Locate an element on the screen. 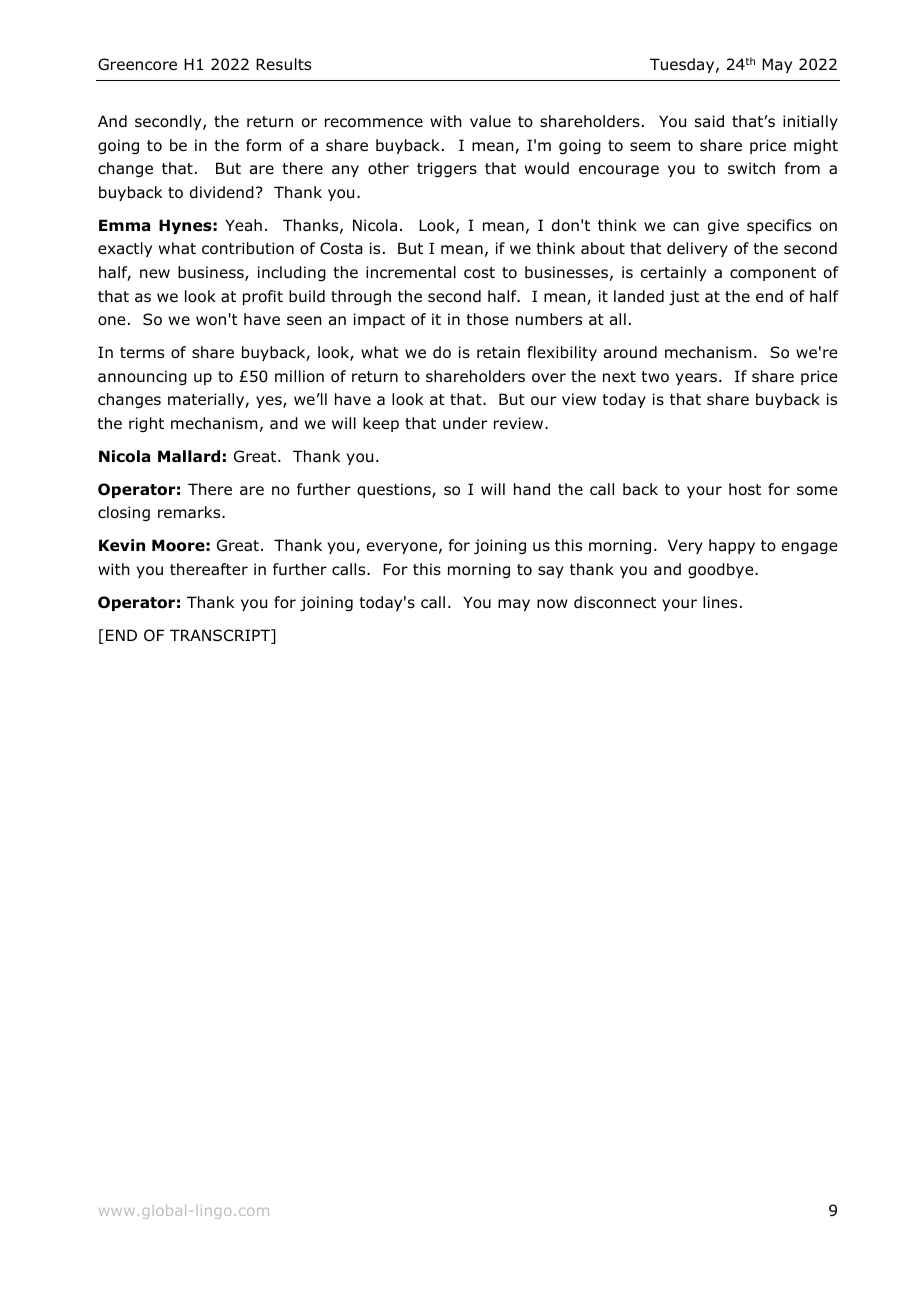 This screenshot has height=1308, width=924. Results is located at coordinates (283, 64).
